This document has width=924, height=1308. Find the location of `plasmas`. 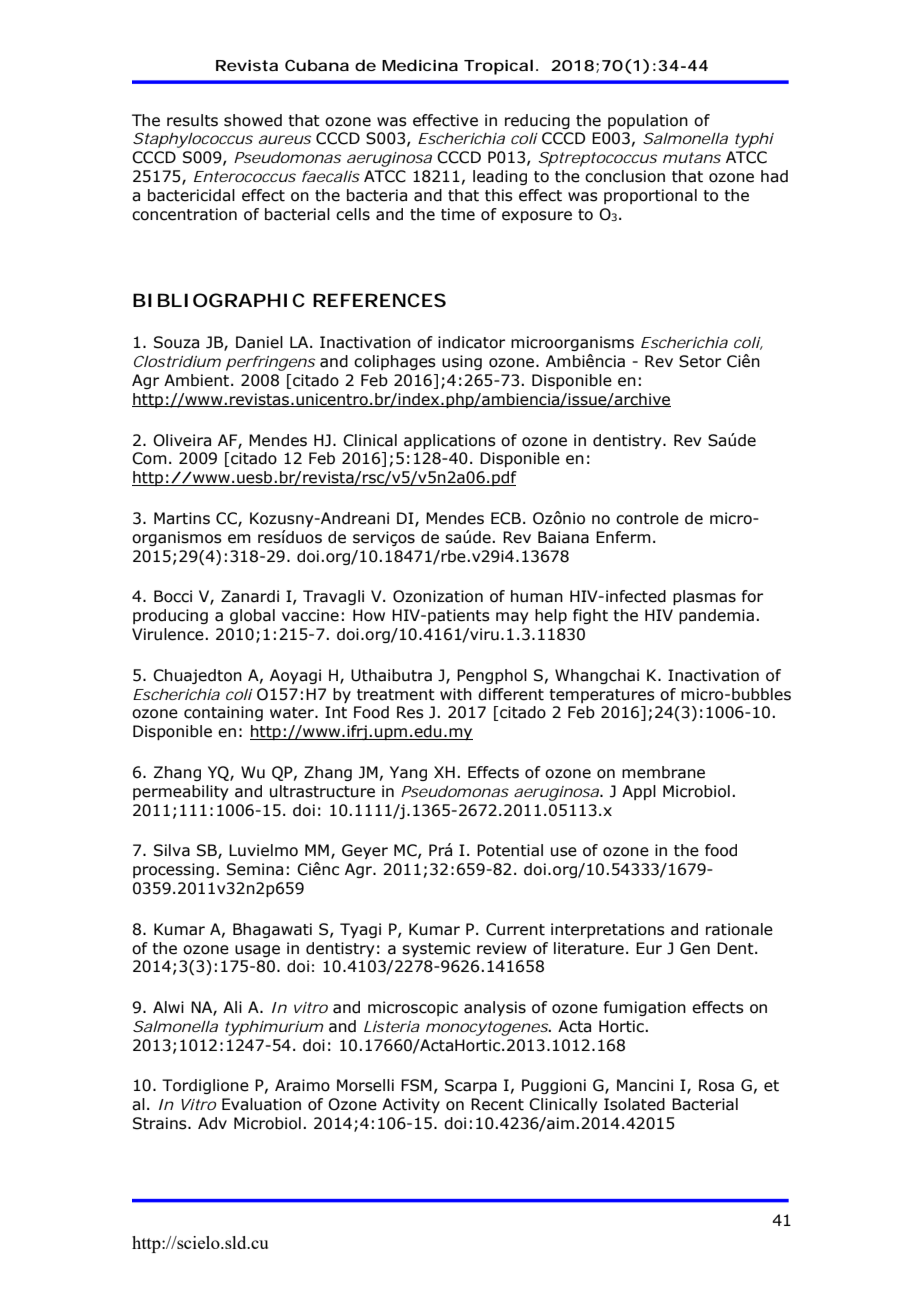

plasmas is located at coordinates (704, 597).
